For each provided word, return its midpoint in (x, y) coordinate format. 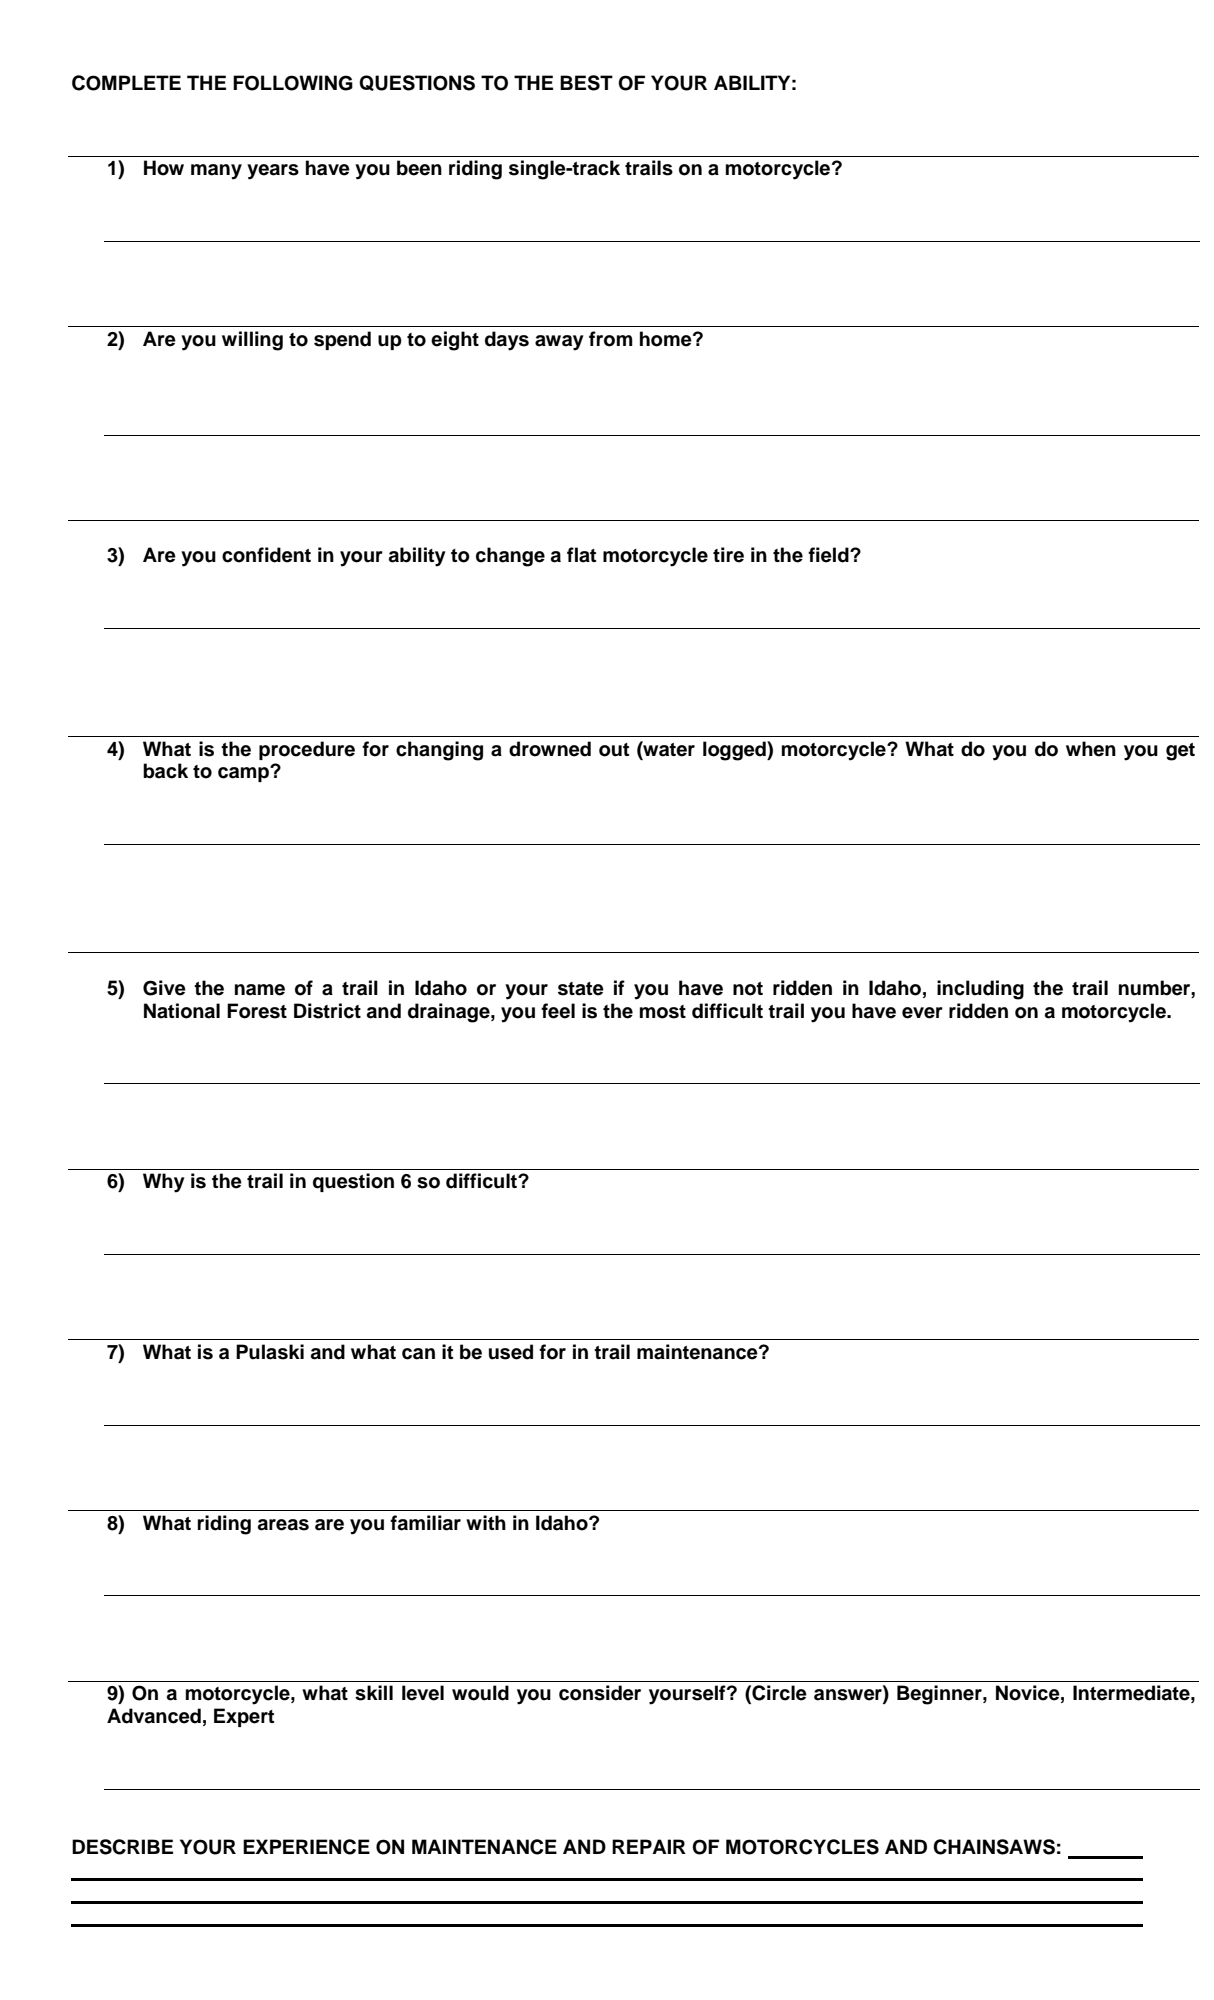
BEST (586, 83)
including (980, 990)
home (667, 339)
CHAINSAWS (994, 1847)
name (260, 990)
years (273, 172)
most (663, 1012)
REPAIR (649, 1846)
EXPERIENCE (306, 1847)
